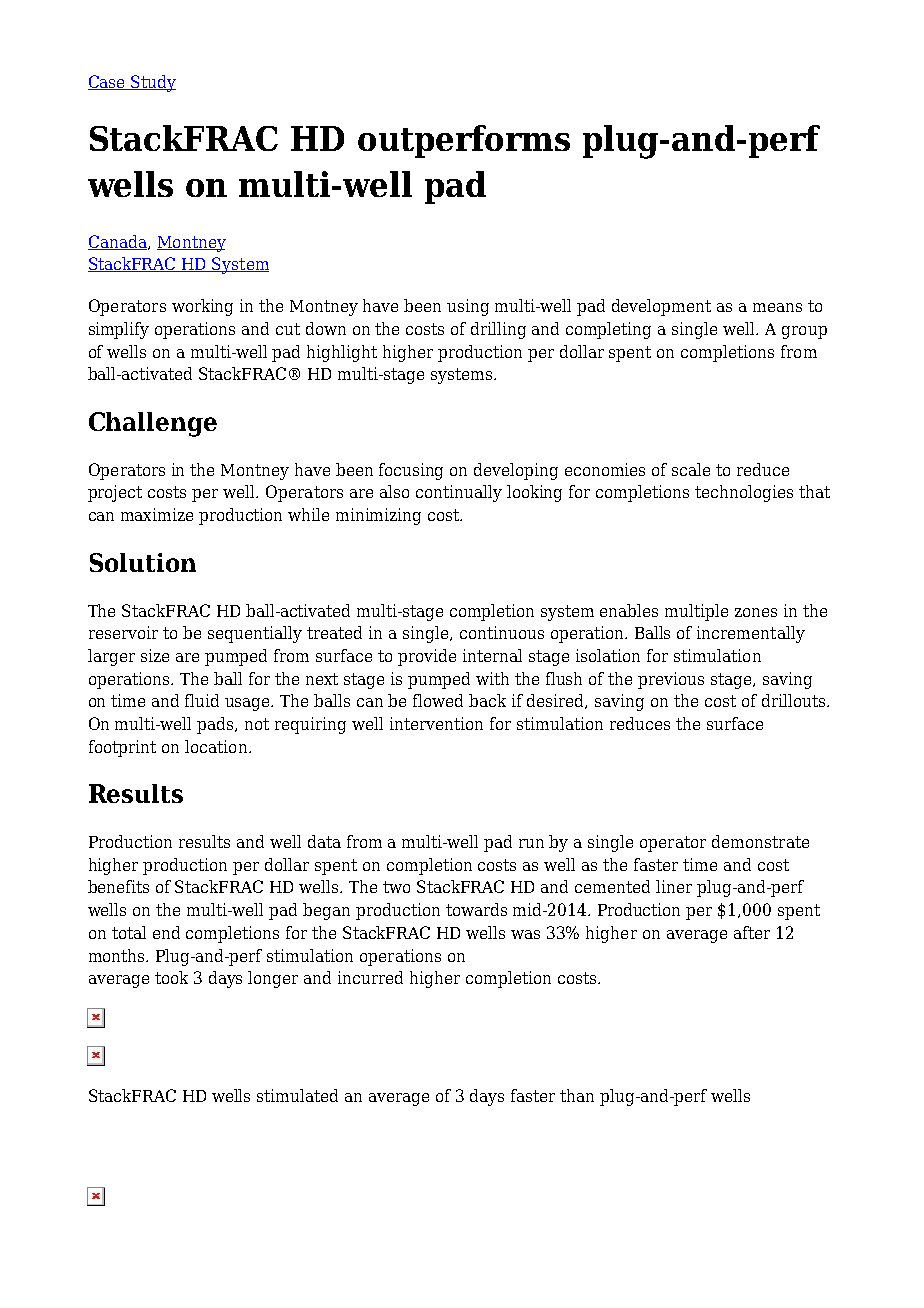  Describe the element at coordinates (202, 700) in the document. I see `fluid` at that location.
